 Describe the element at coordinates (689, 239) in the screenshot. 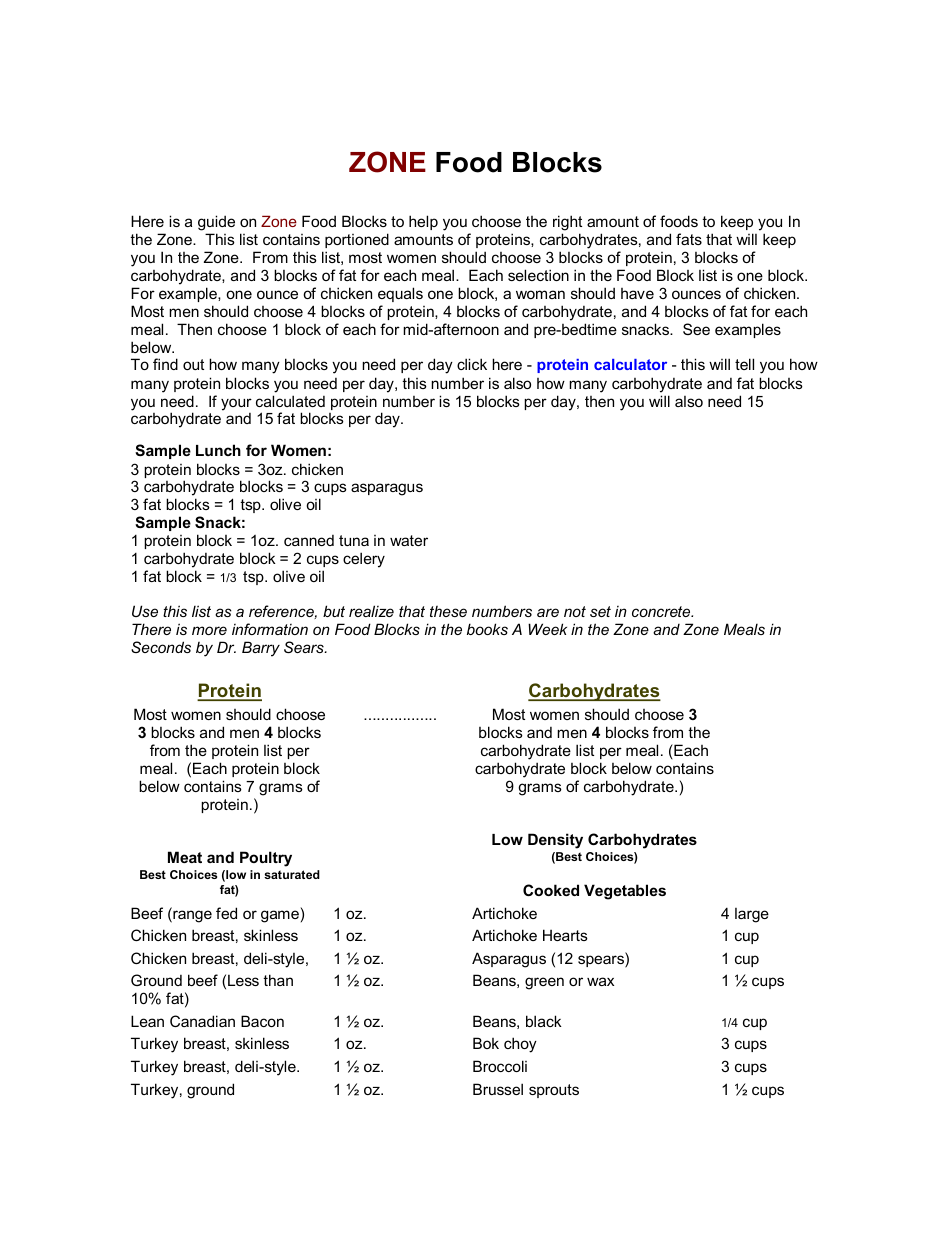

I see `fats` at that location.
